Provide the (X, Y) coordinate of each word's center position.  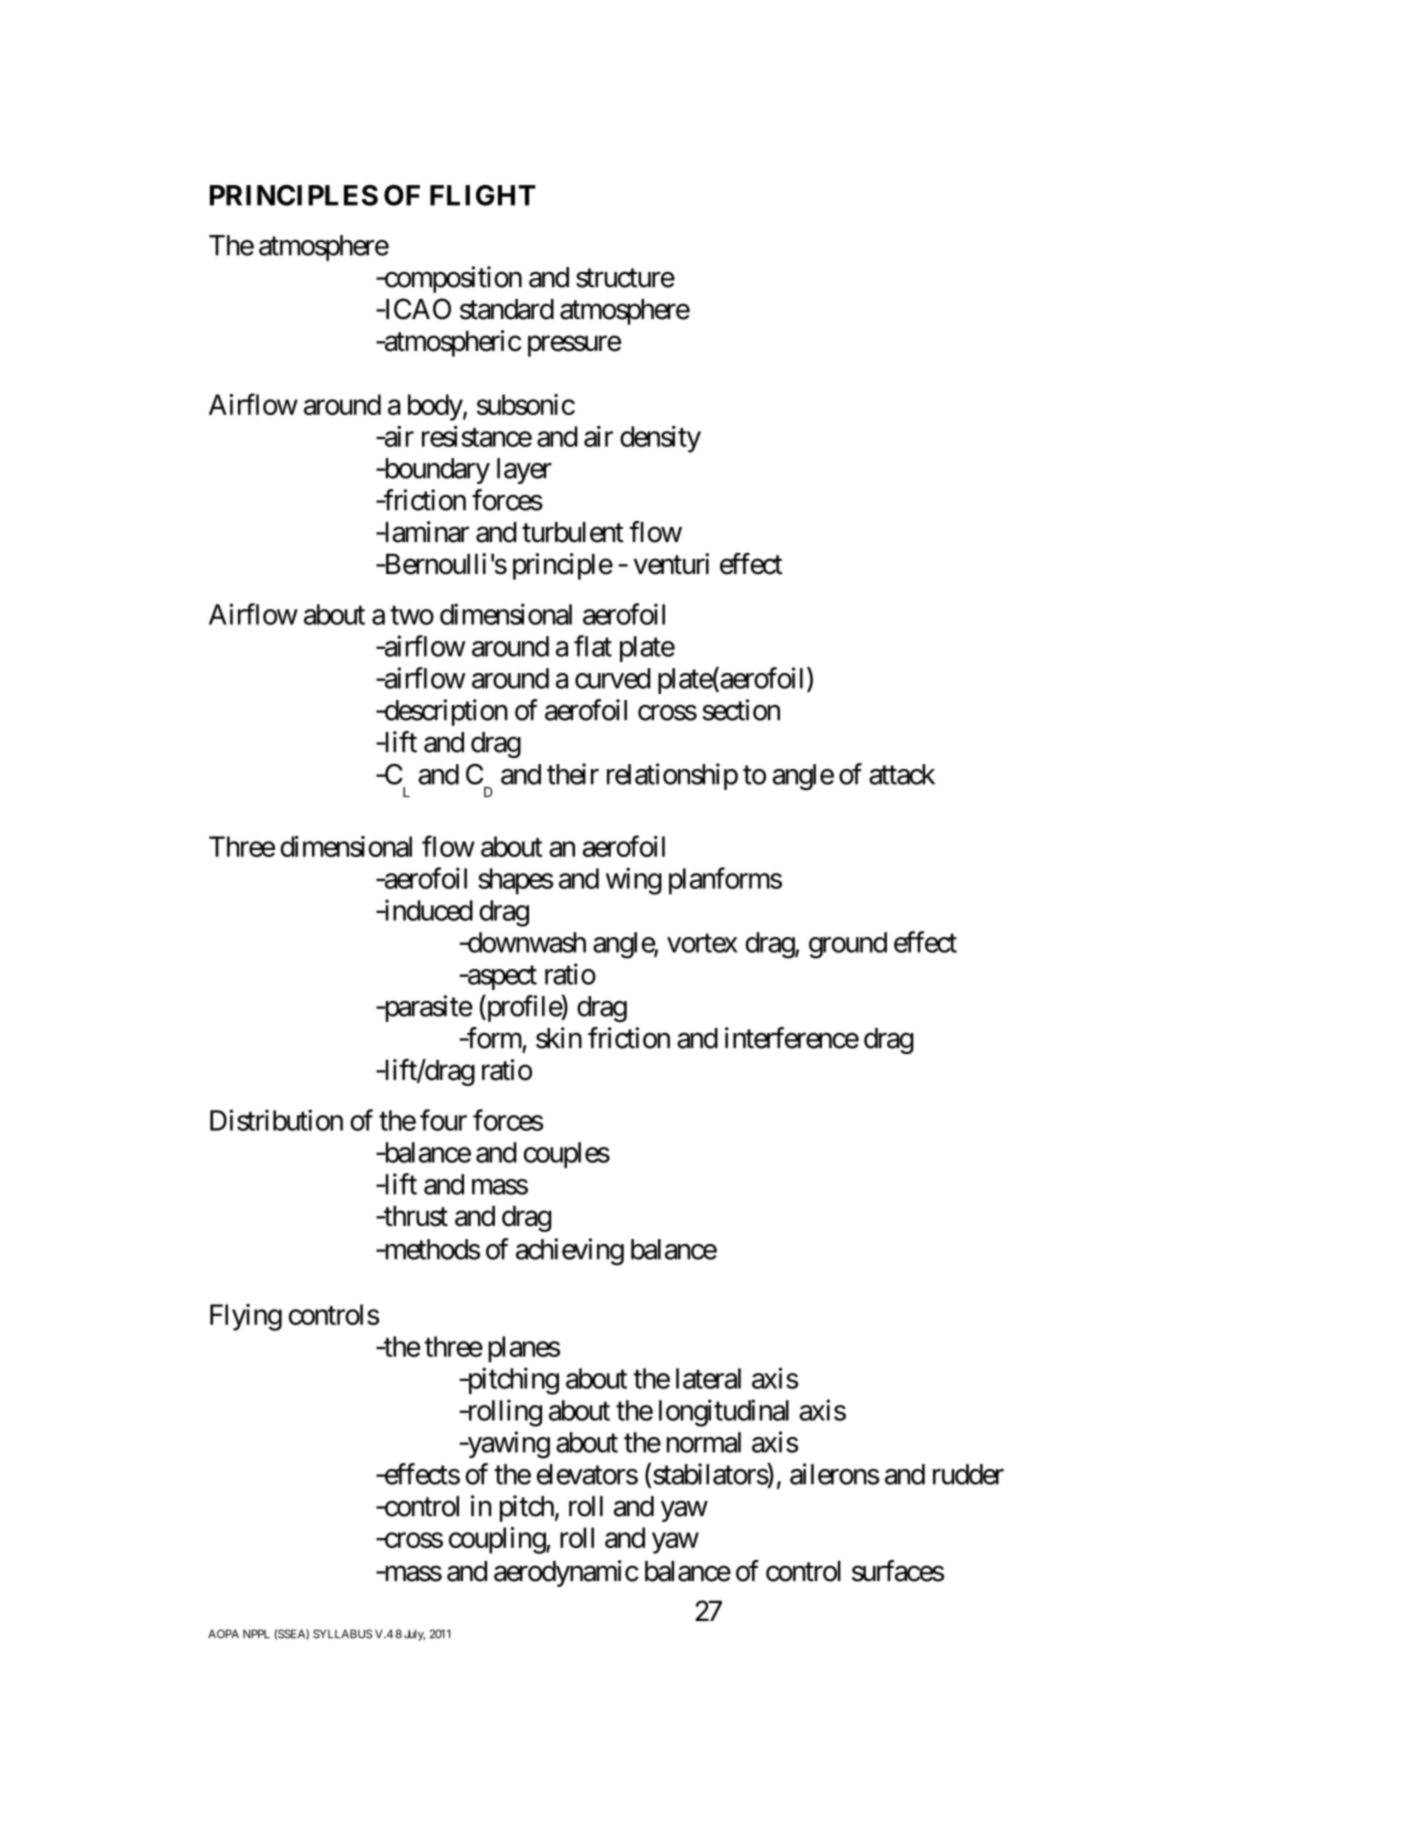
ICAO (416, 309)
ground (848, 945)
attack (902, 774)
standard (507, 309)
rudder (968, 1474)
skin (559, 1038)
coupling (498, 1540)
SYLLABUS (342, 1634)
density (660, 439)
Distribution (276, 1120)
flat (593, 646)
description (445, 712)
